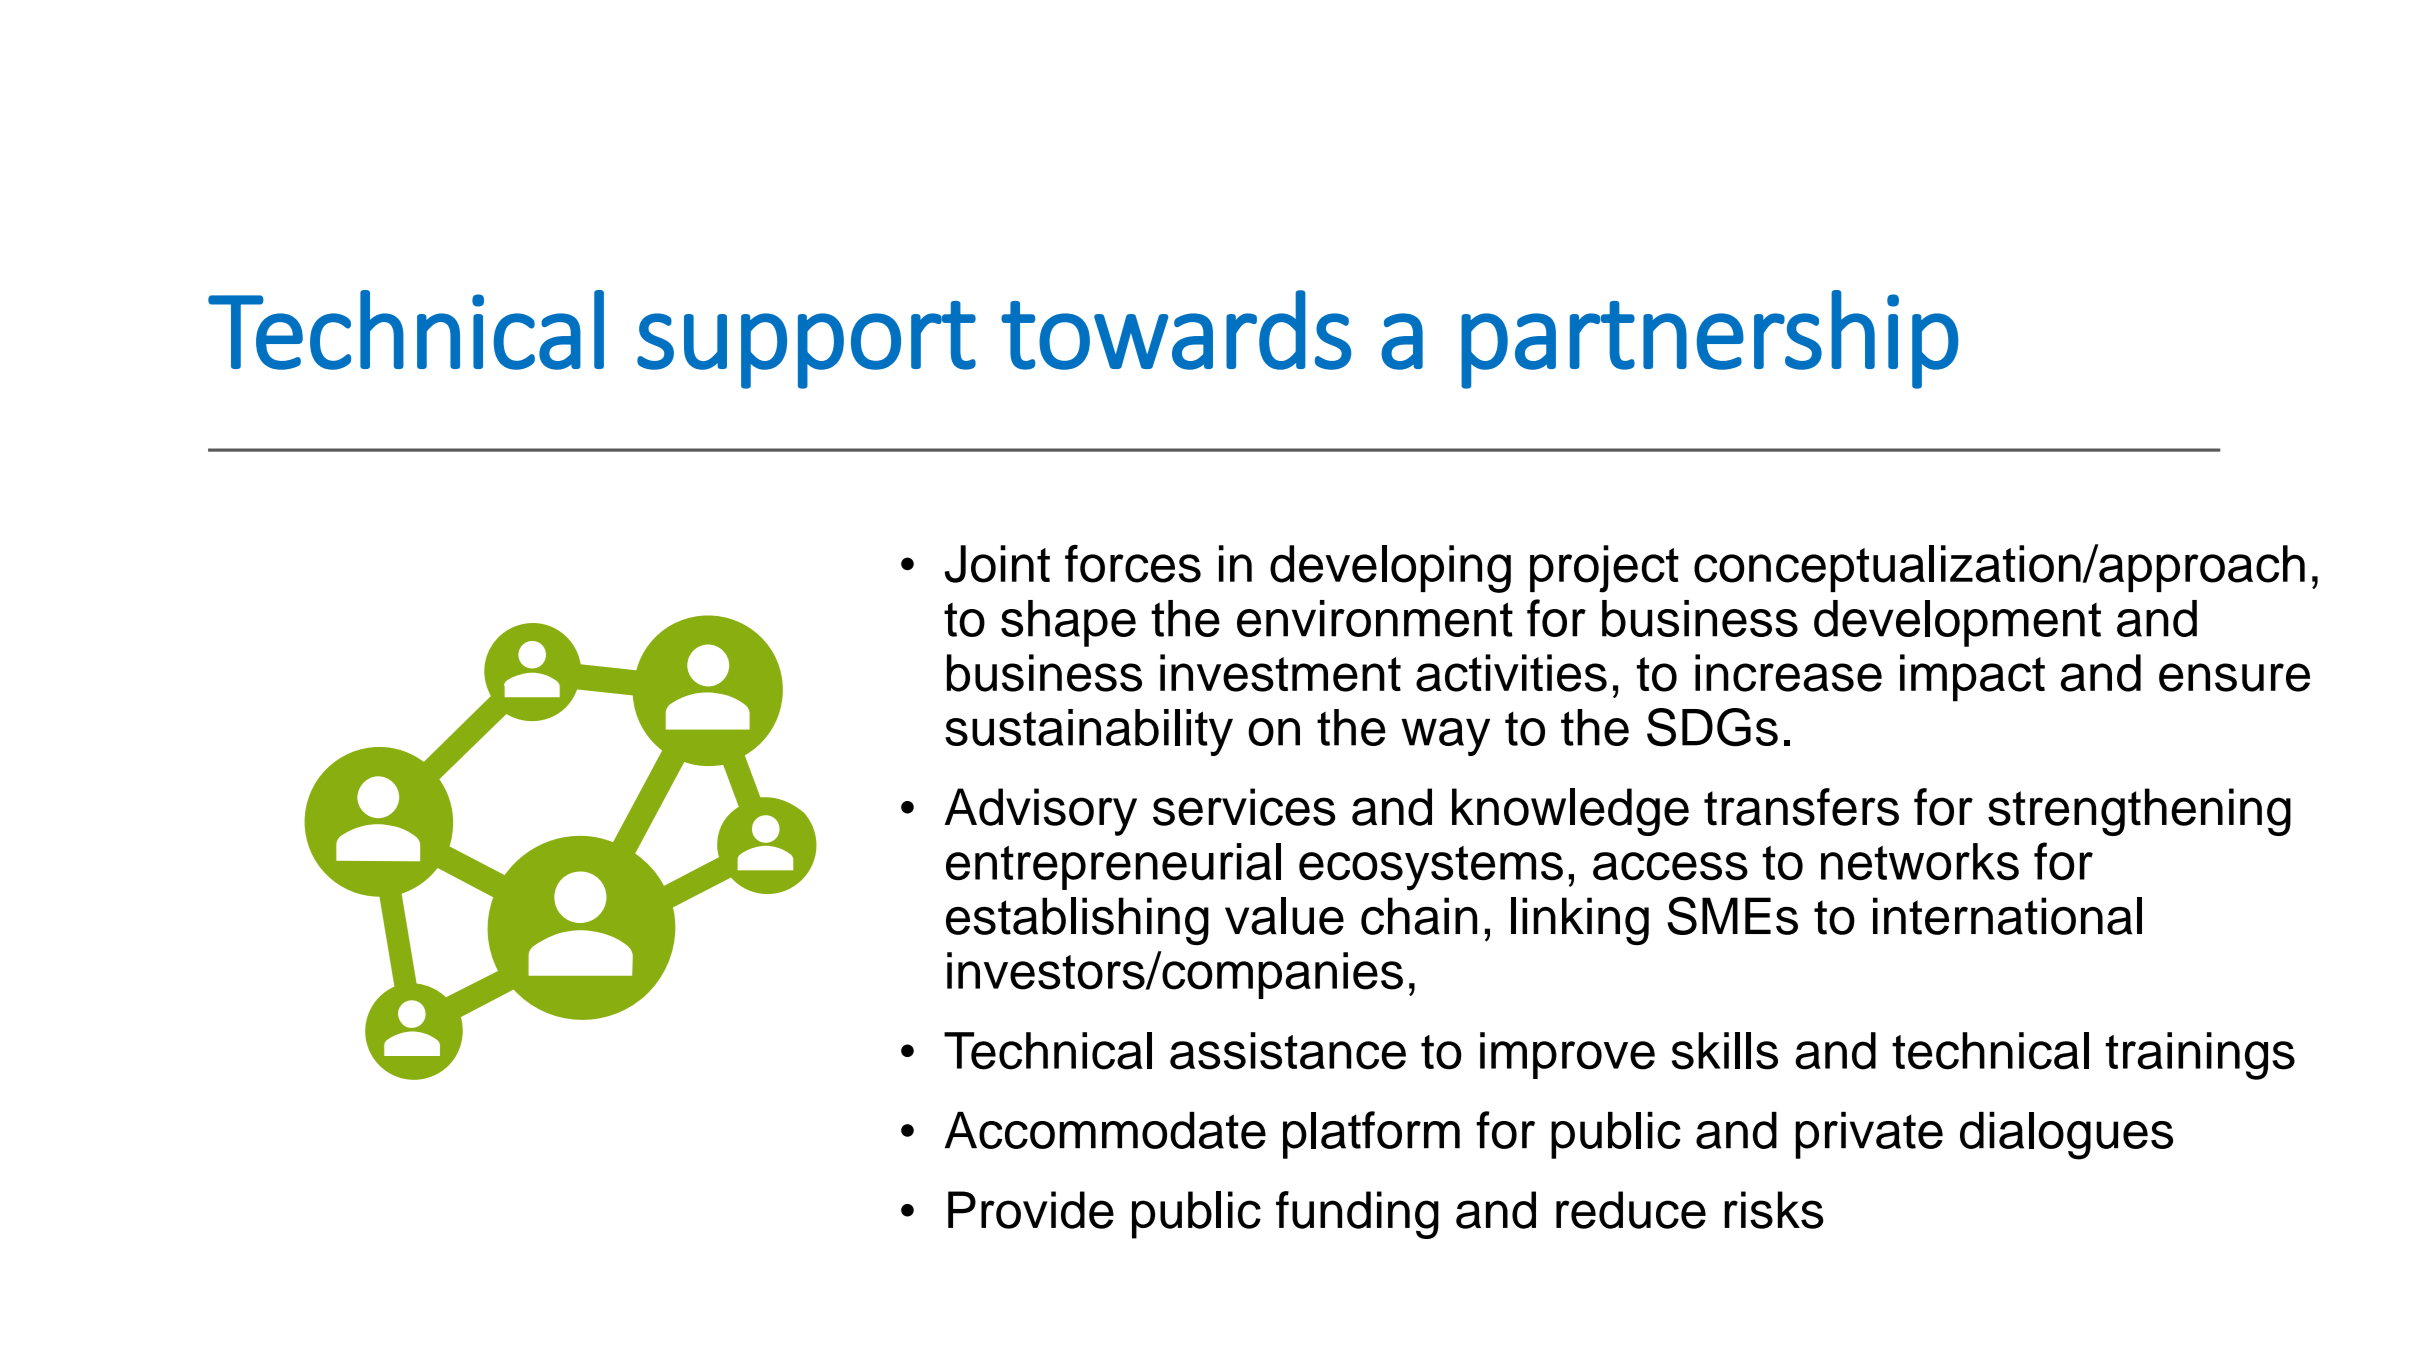 This screenshot has width=2423, height=1363. I want to click on strengthening, so click(2139, 812).
